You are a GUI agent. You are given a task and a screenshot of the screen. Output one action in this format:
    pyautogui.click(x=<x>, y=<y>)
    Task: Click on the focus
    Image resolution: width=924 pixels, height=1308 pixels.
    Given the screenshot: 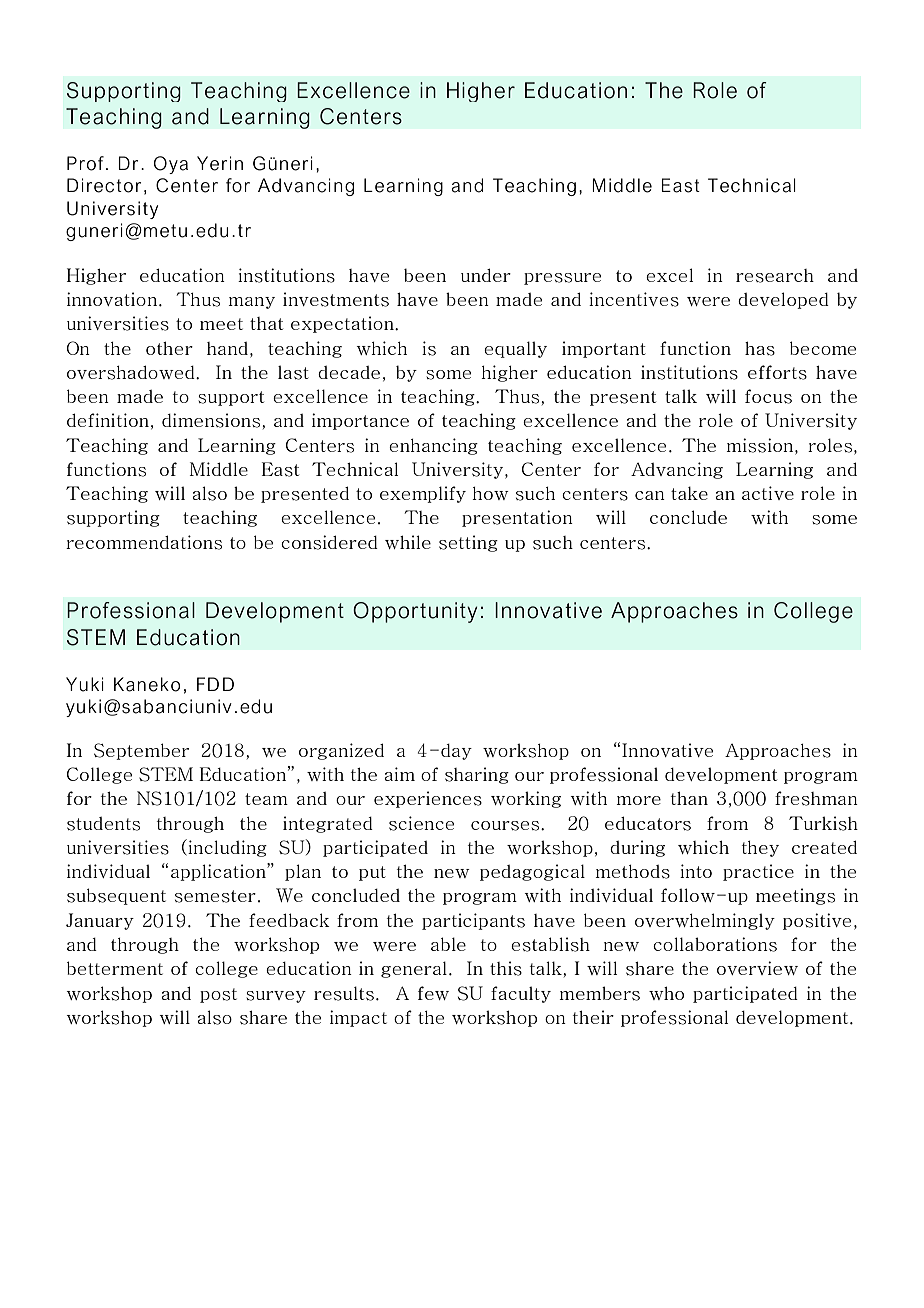 What is the action you would take?
    pyautogui.click(x=768, y=396)
